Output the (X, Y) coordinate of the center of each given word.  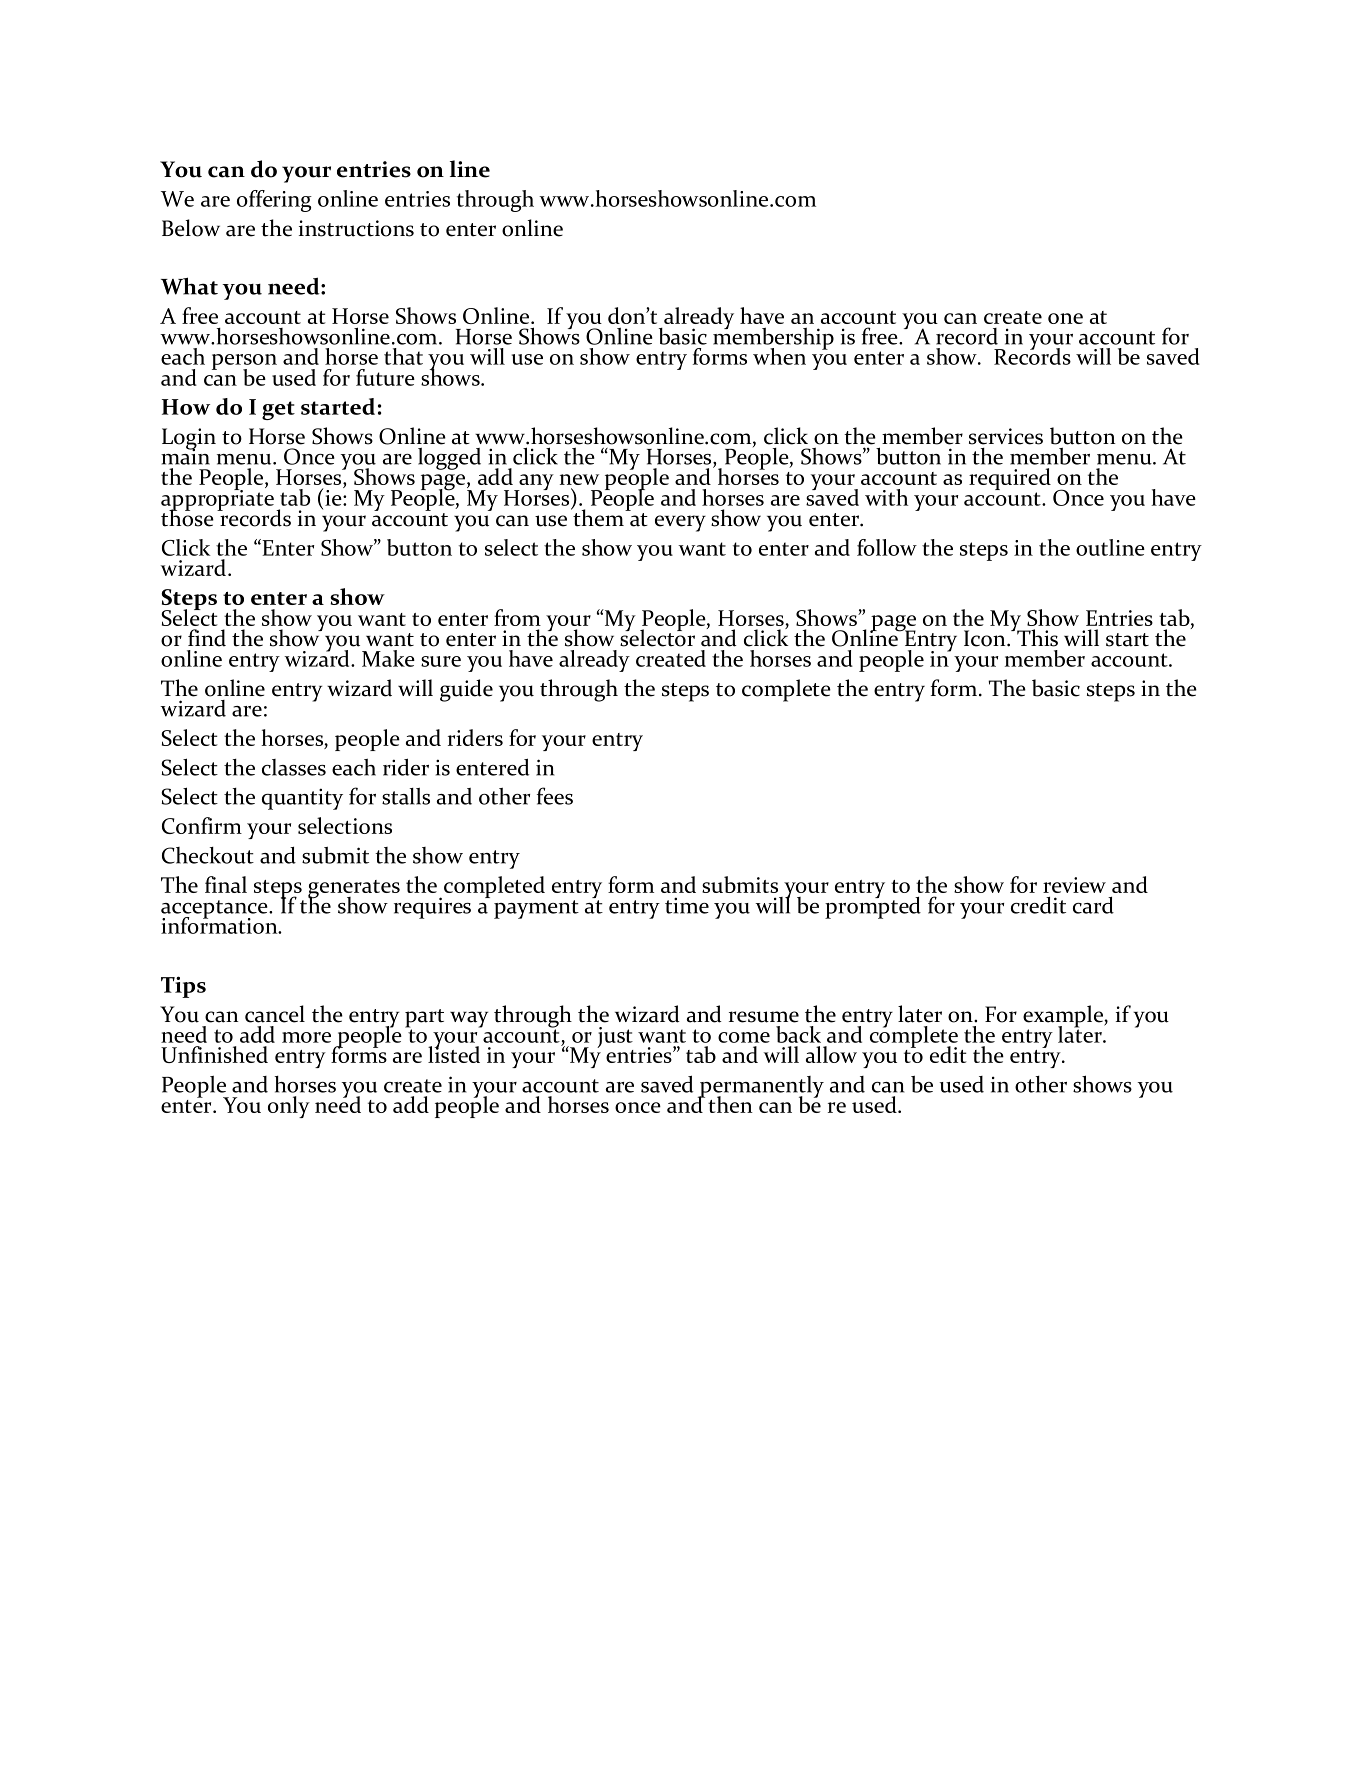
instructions (356, 228)
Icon (986, 638)
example (1064, 1017)
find (207, 638)
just (615, 1037)
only (289, 1107)
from (517, 617)
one (1065, 318)
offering (274, 201)
